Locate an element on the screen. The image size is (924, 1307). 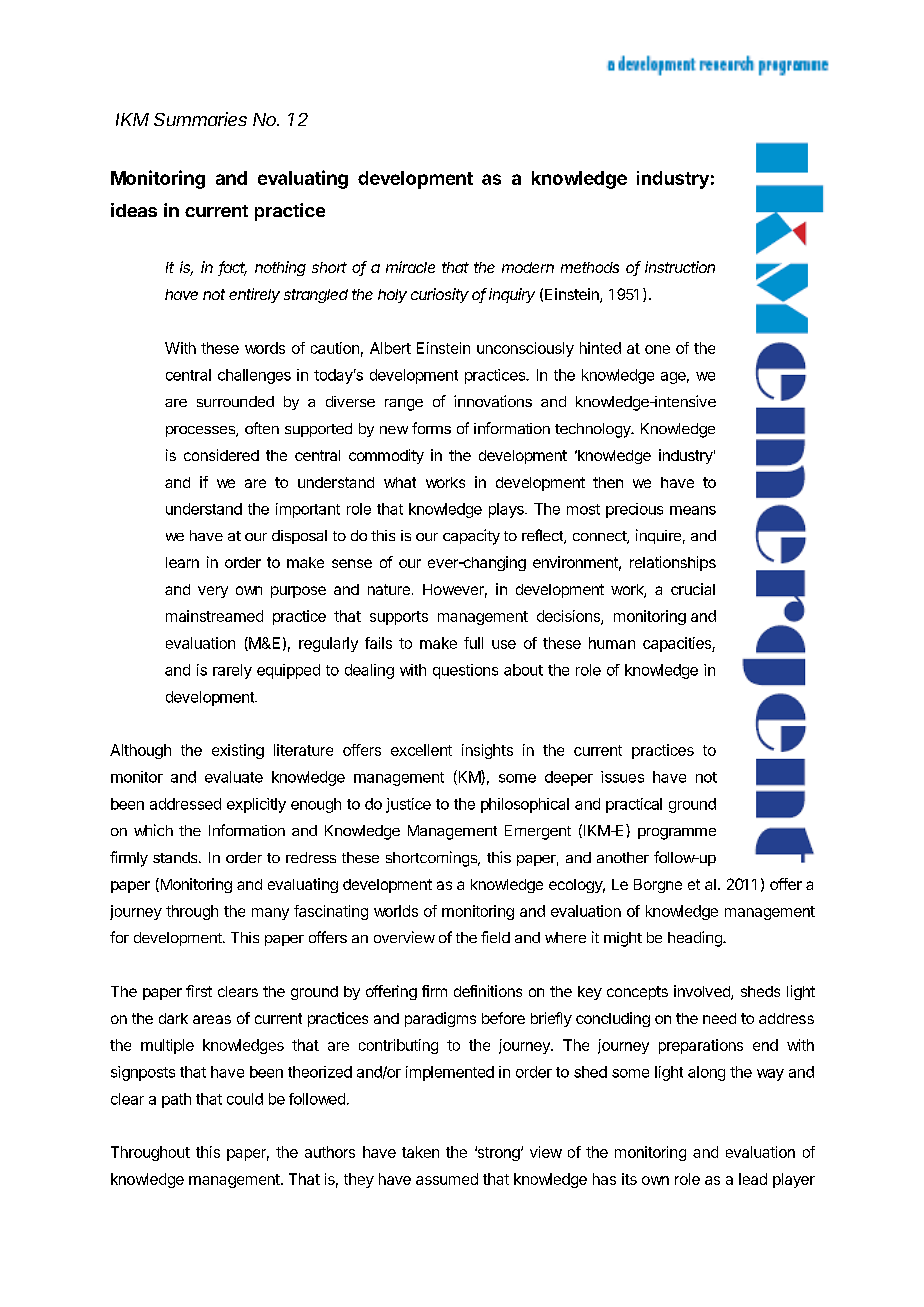
miracle is located at coordinates (410, 267).
